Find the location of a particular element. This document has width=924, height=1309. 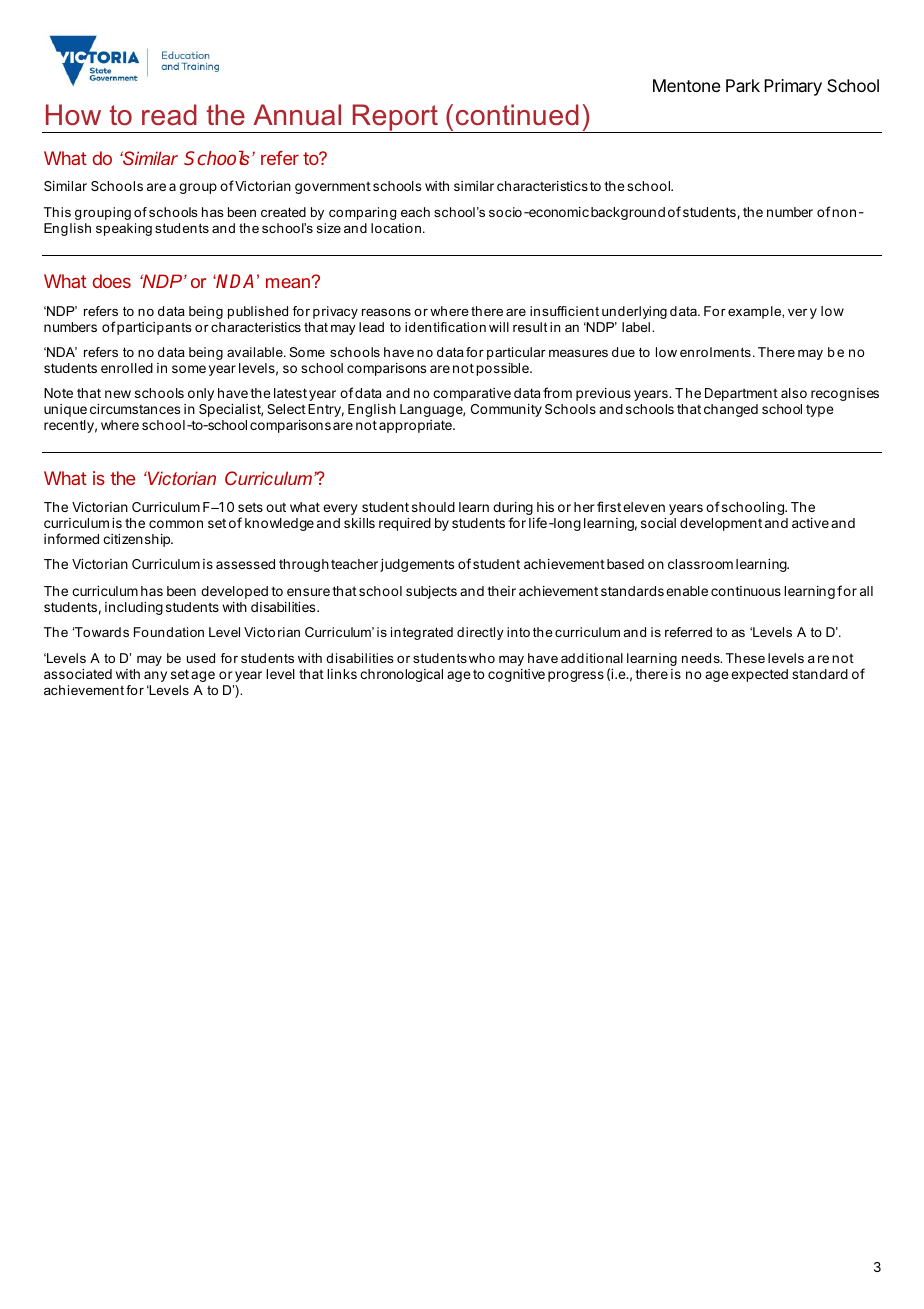

active is located at coordinates (810, 523).
